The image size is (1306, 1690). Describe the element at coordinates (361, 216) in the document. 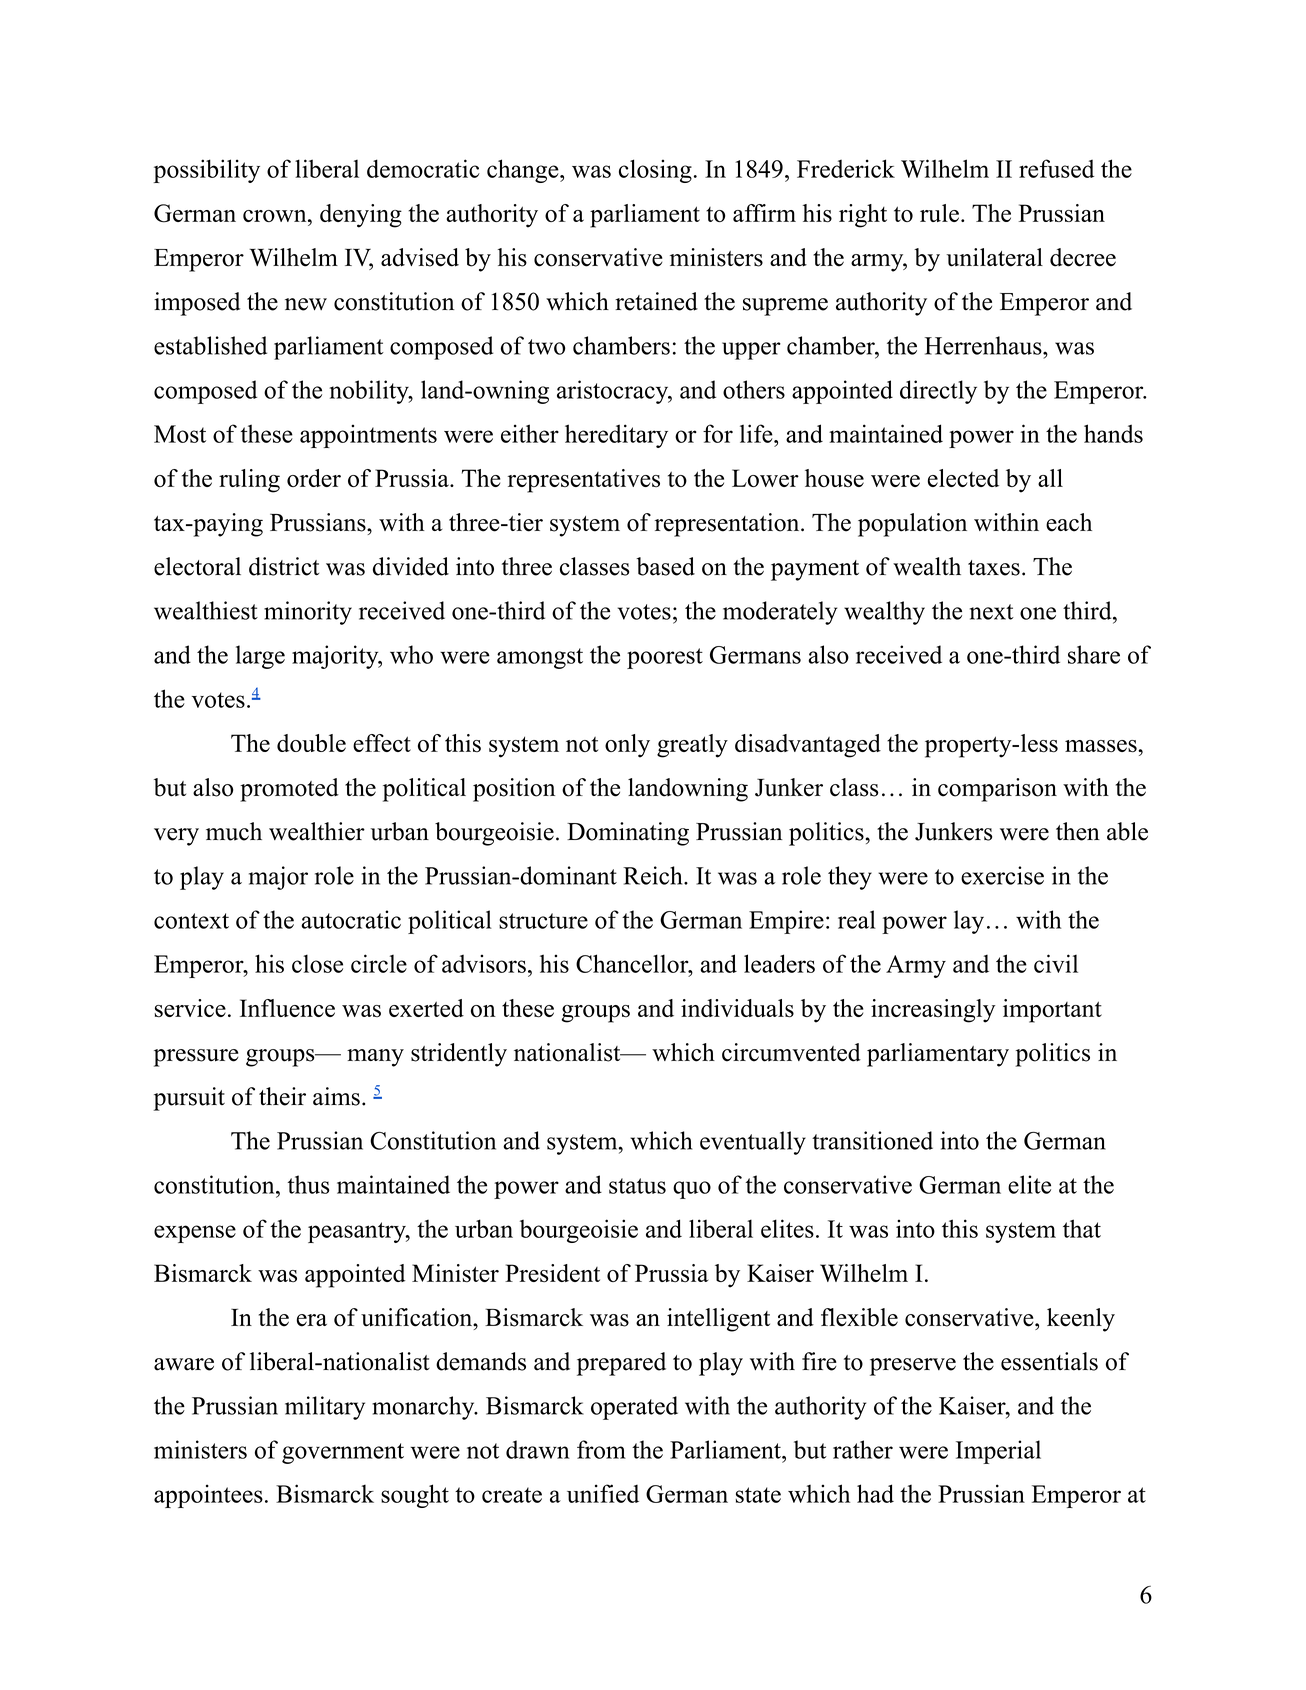

I see `denying` at that location.
